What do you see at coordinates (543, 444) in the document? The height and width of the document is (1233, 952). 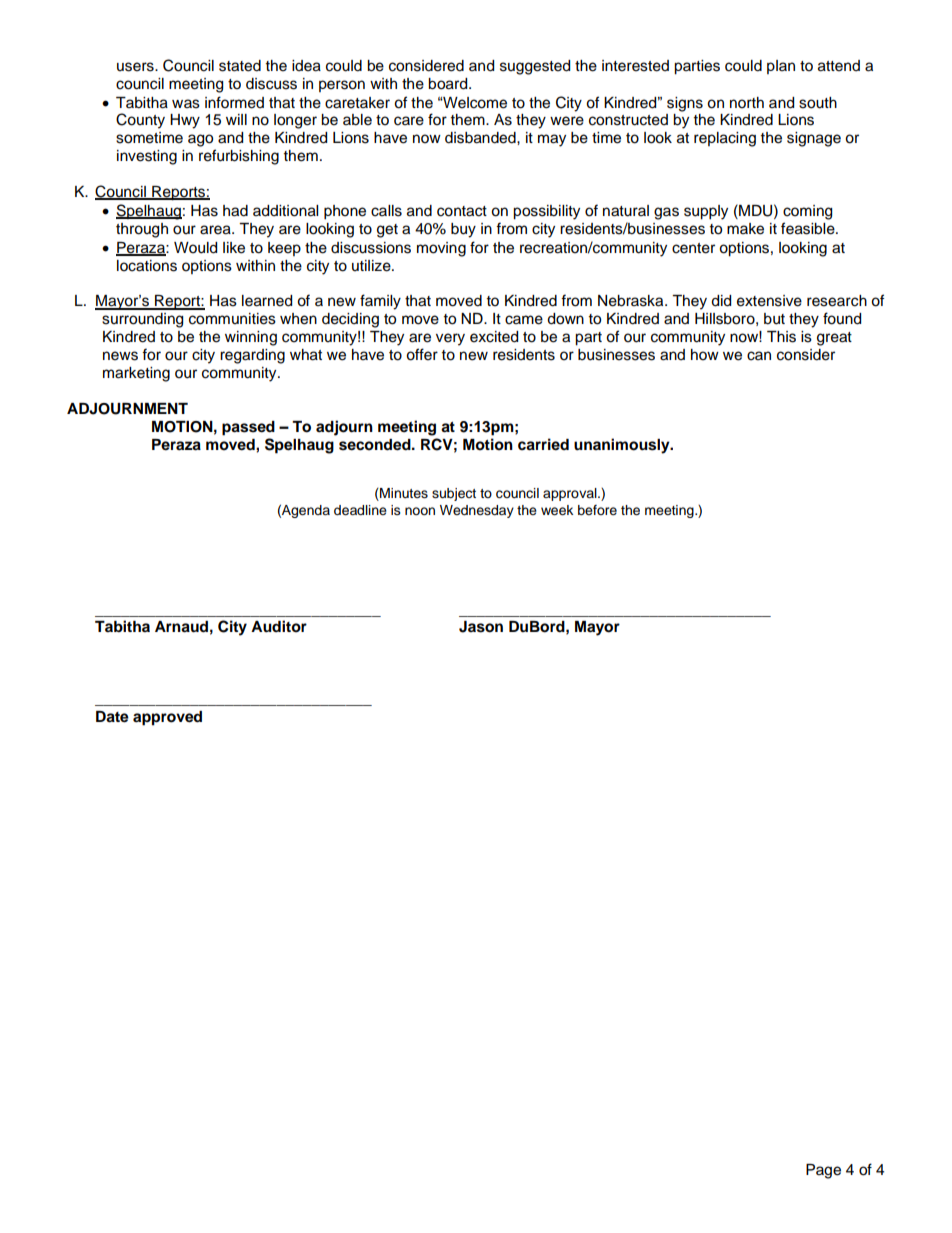 I see `carried` at bounding box center [543, 444].
